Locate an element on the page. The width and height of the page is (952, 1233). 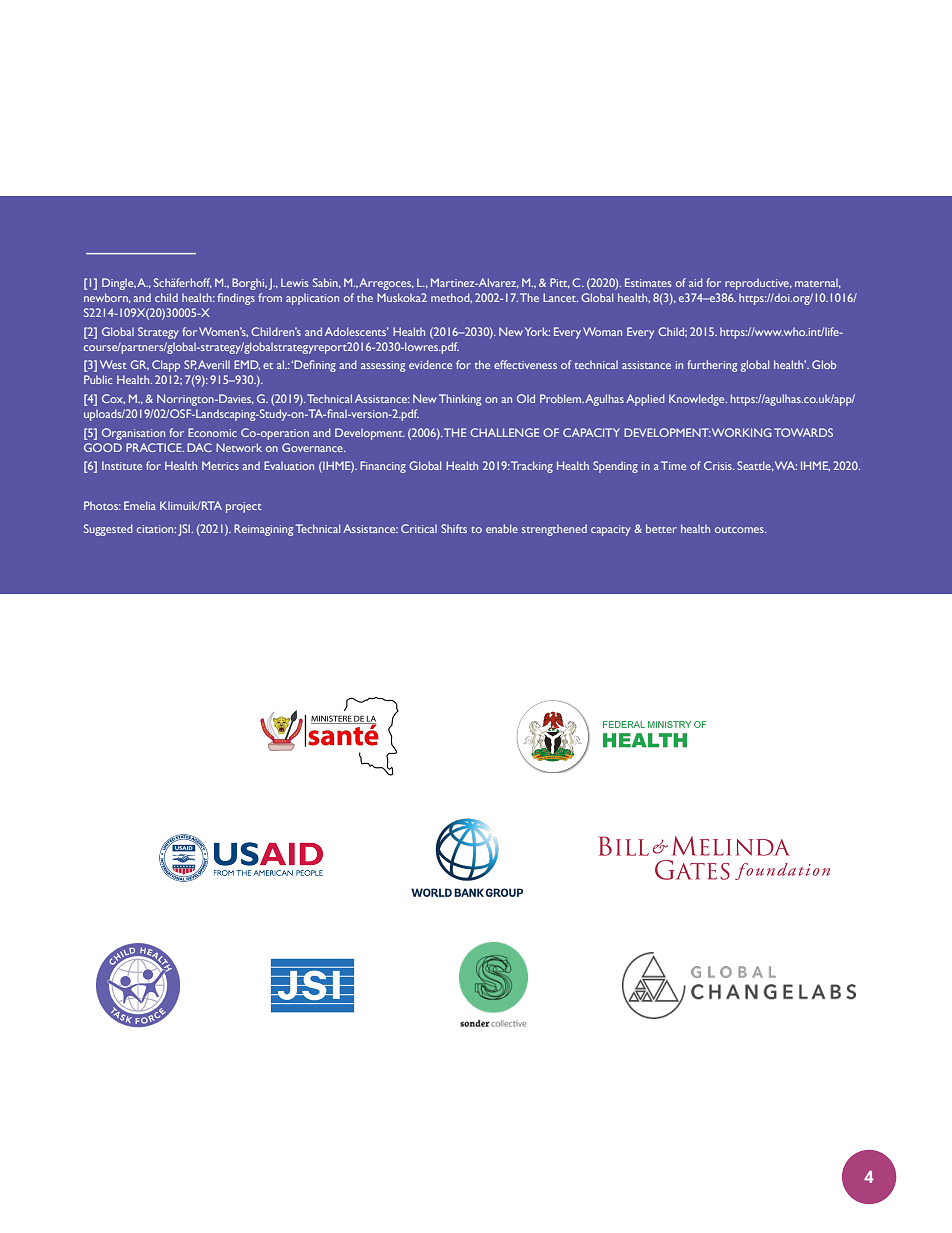
York is located at coordinates (537, 331).
